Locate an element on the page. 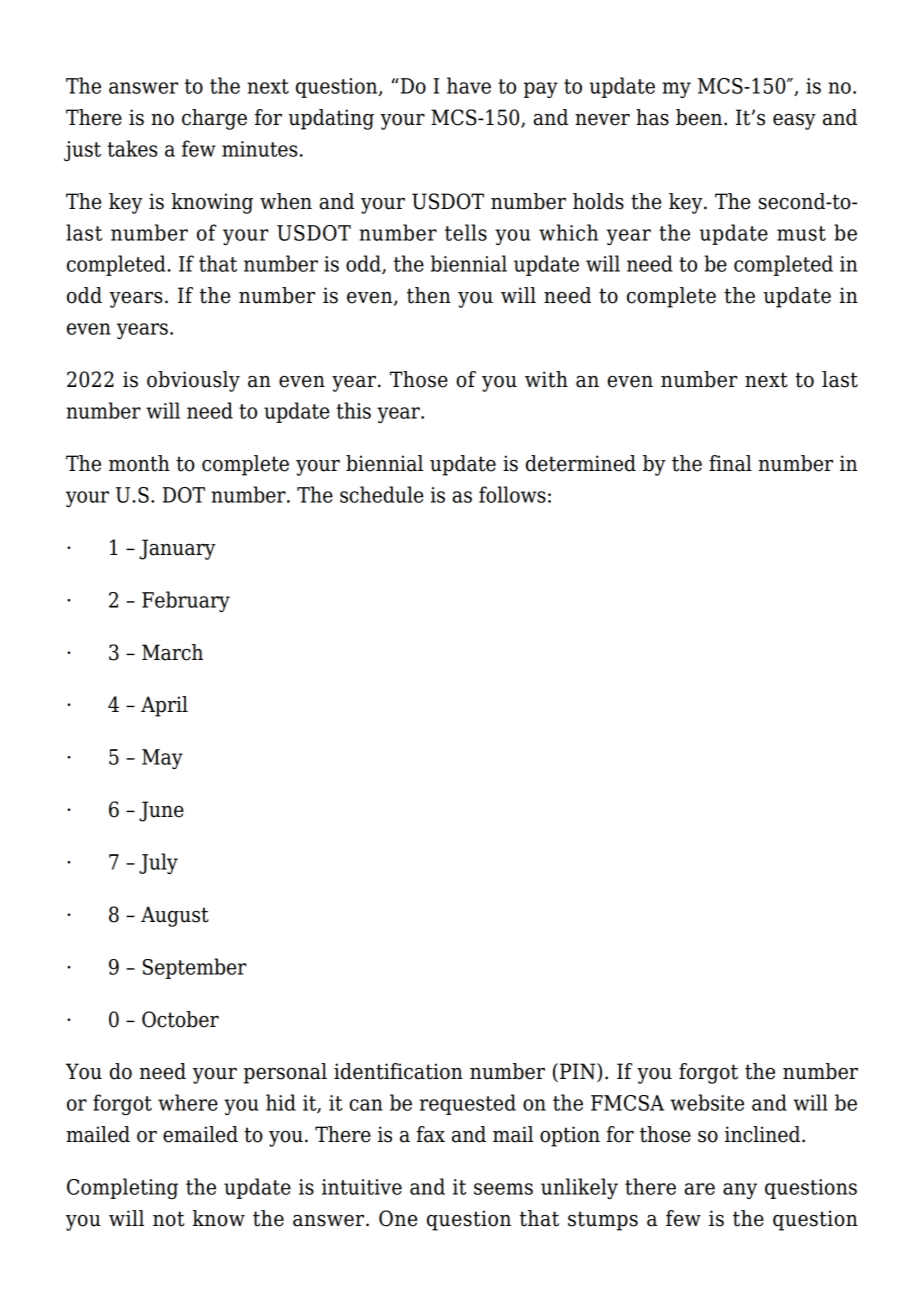 This page has width=924, height=1308. website is located at coordinates (707, 1102).
